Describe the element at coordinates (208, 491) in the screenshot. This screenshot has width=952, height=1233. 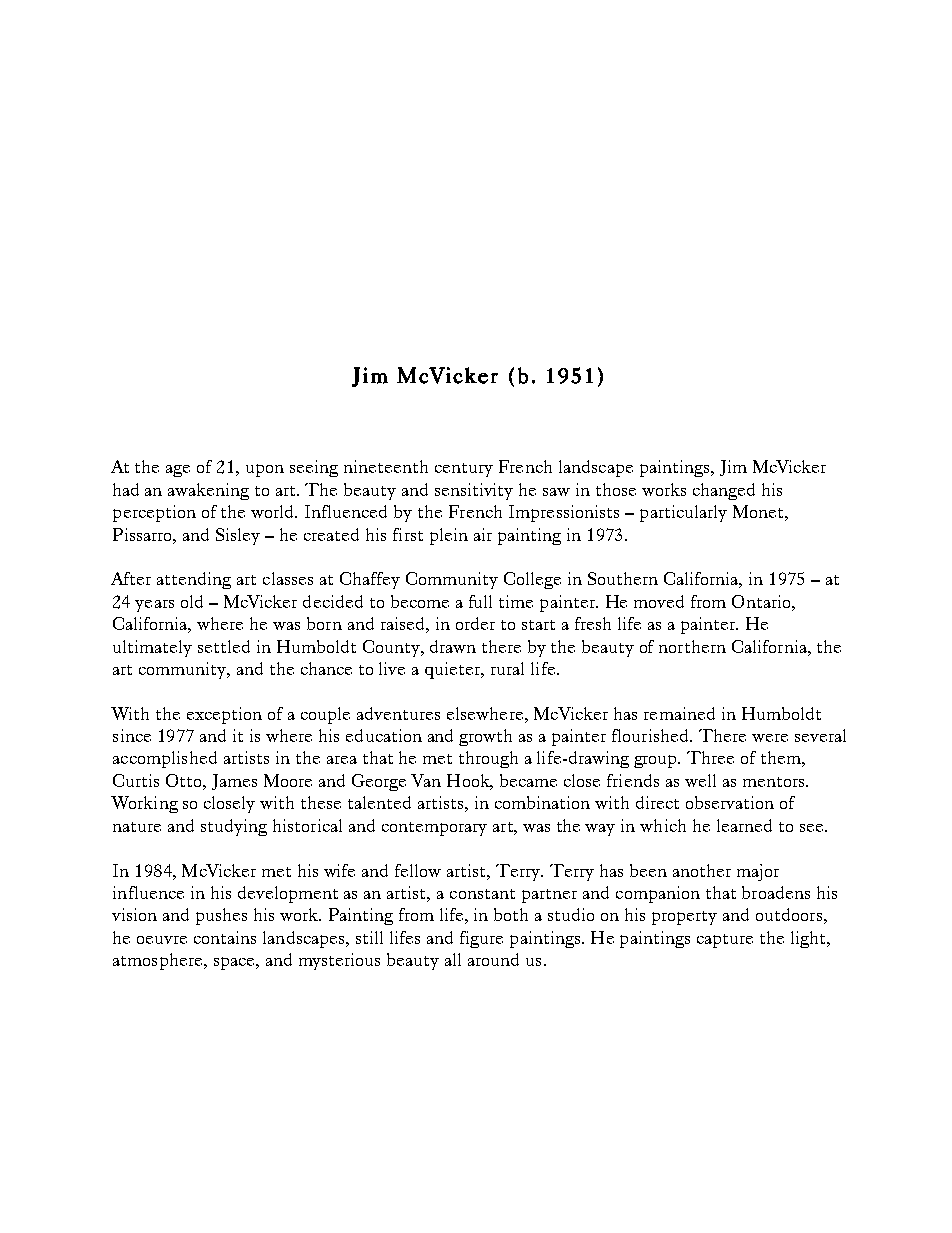
I see `awakening` at that location.
